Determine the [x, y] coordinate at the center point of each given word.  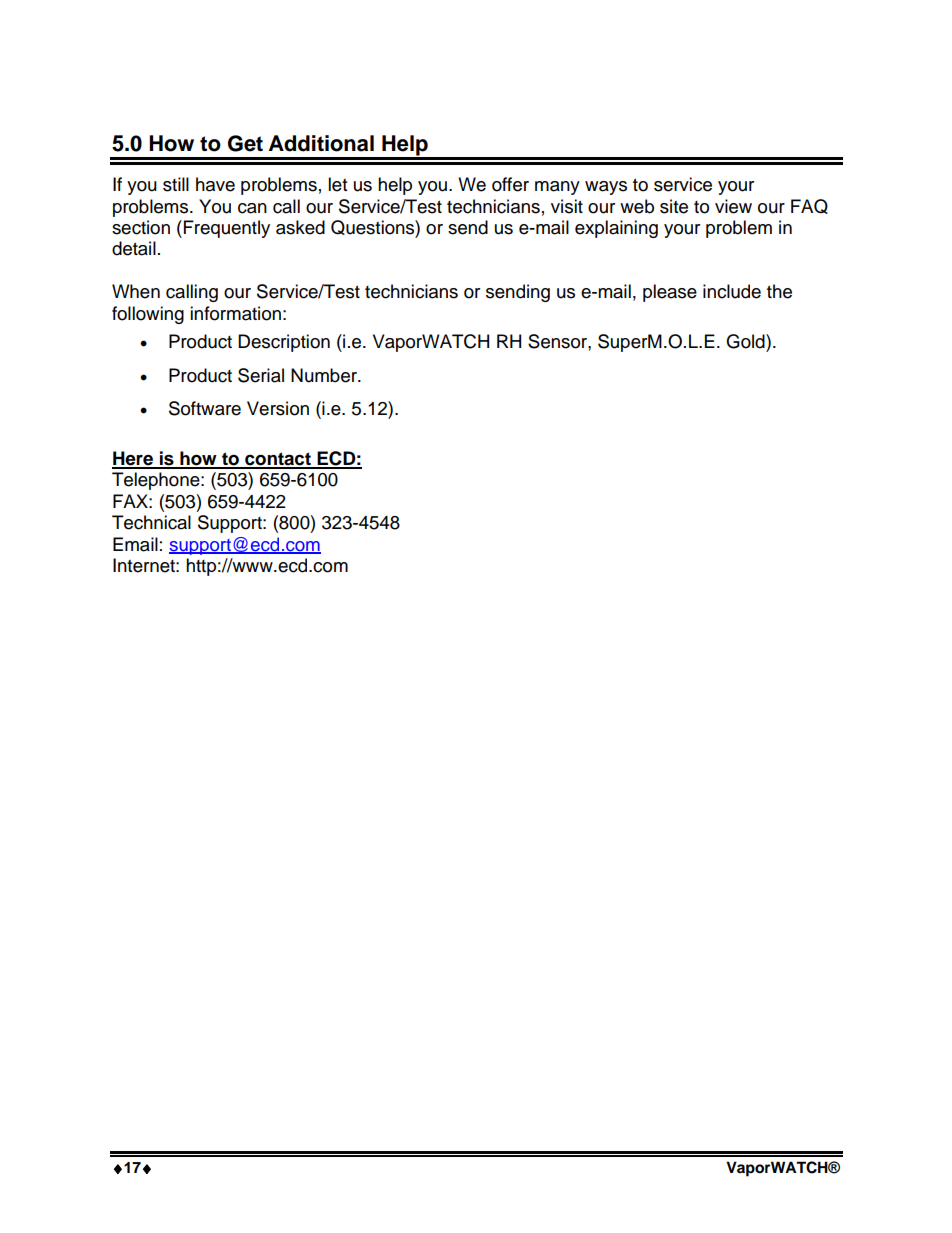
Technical [151, 522]
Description [284, 343]
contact [278, 460]
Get [245, 143]
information [235, 313]
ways [606, 188]
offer [510, 184]
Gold [746, 341]
